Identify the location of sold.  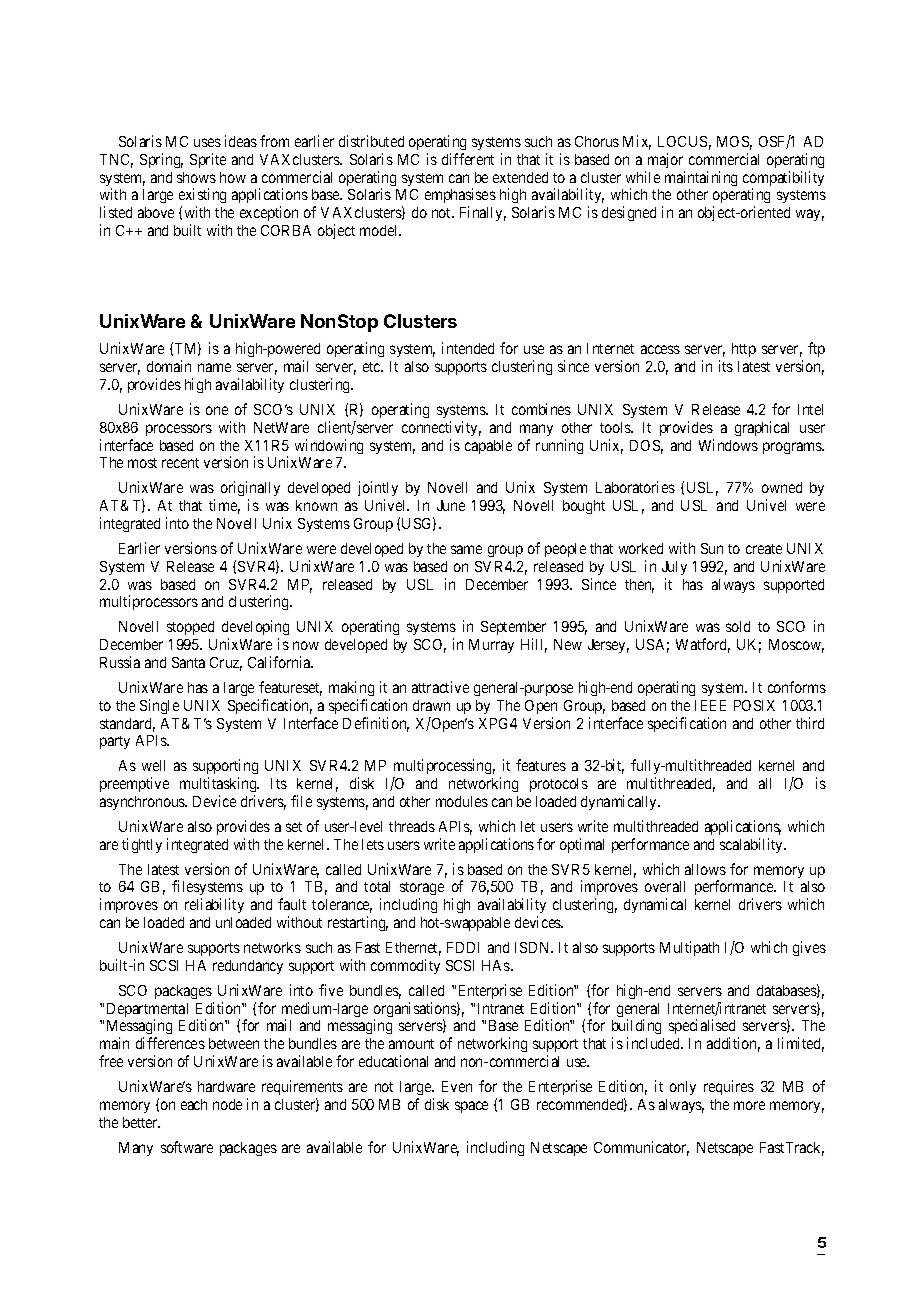
(738, 626).
